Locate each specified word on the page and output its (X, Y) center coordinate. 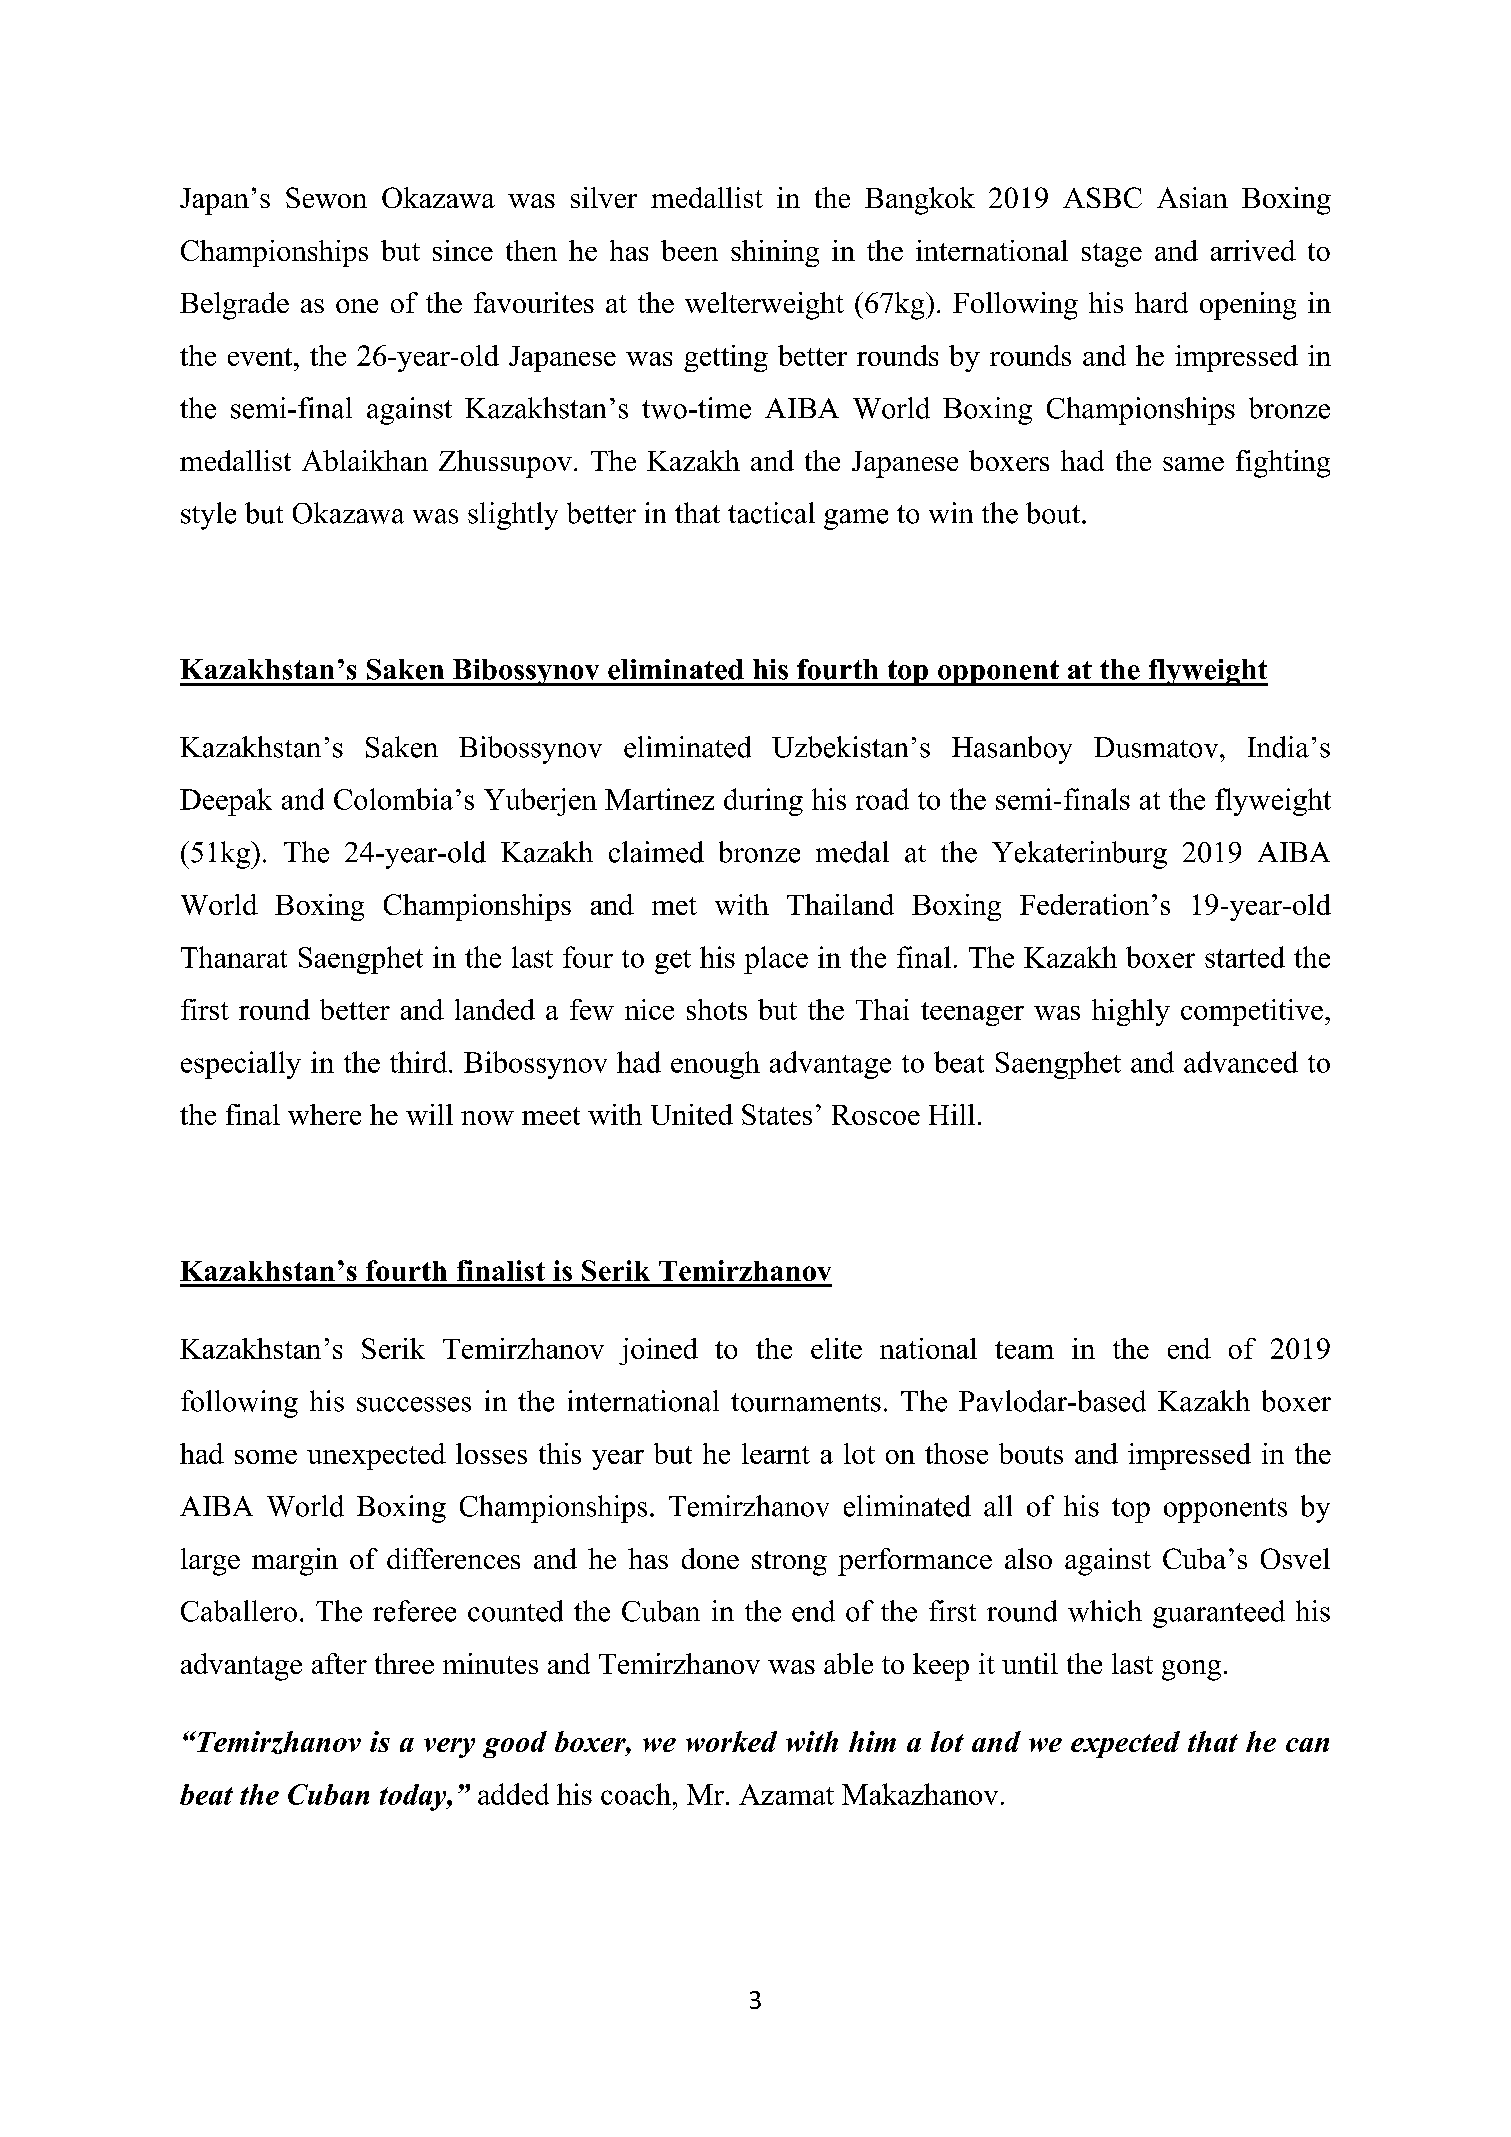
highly (1131, 1012)
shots (717, 1009)
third (420, 1062)
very (449, 1748)
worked (731, 1741)
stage (1112, 255)
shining (775, 253)
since (463, 250)
